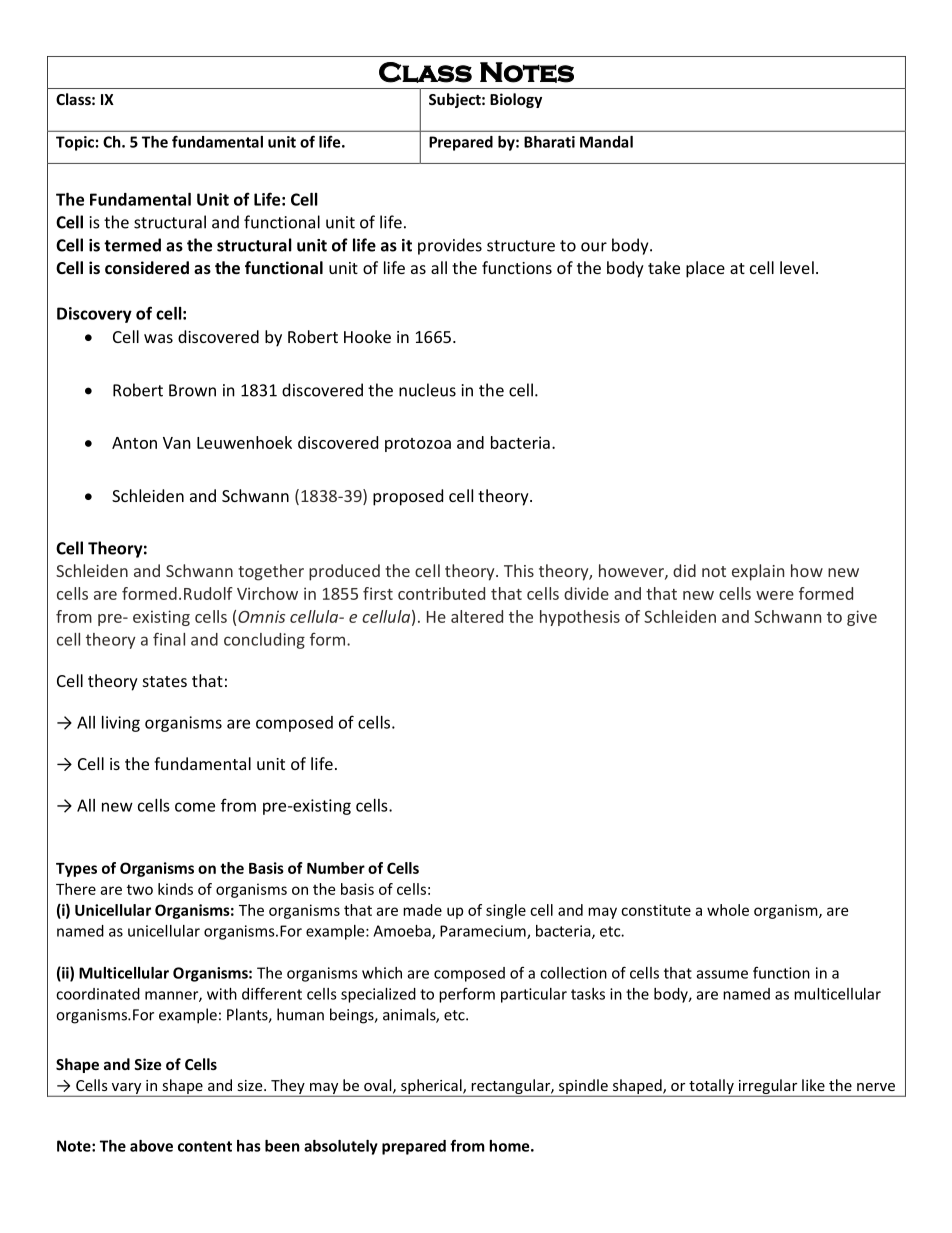  Describe the element at coordinates (195, 807) in the document. I see `come` at that location.
